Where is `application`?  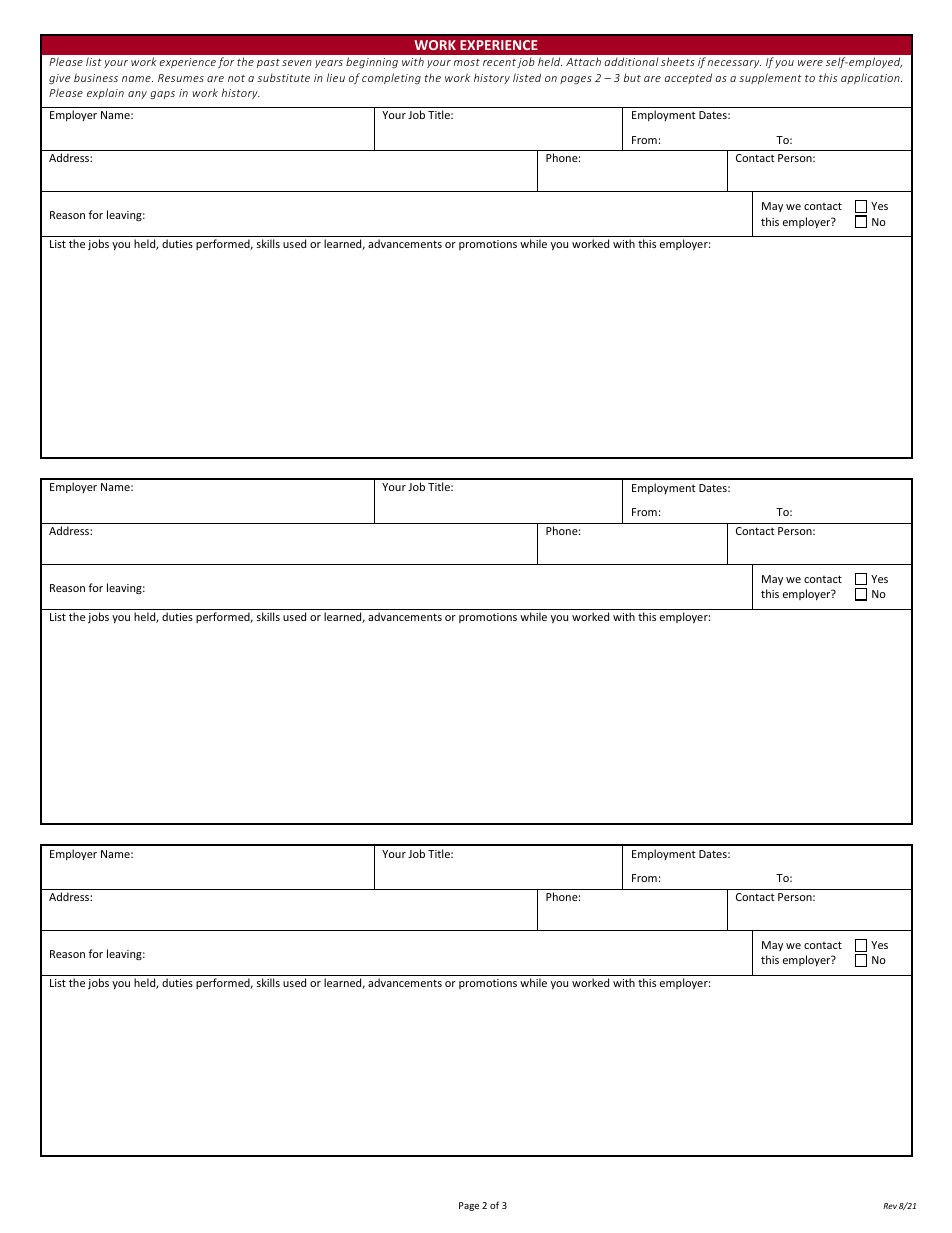 application is located at coordinates (871, 78).
